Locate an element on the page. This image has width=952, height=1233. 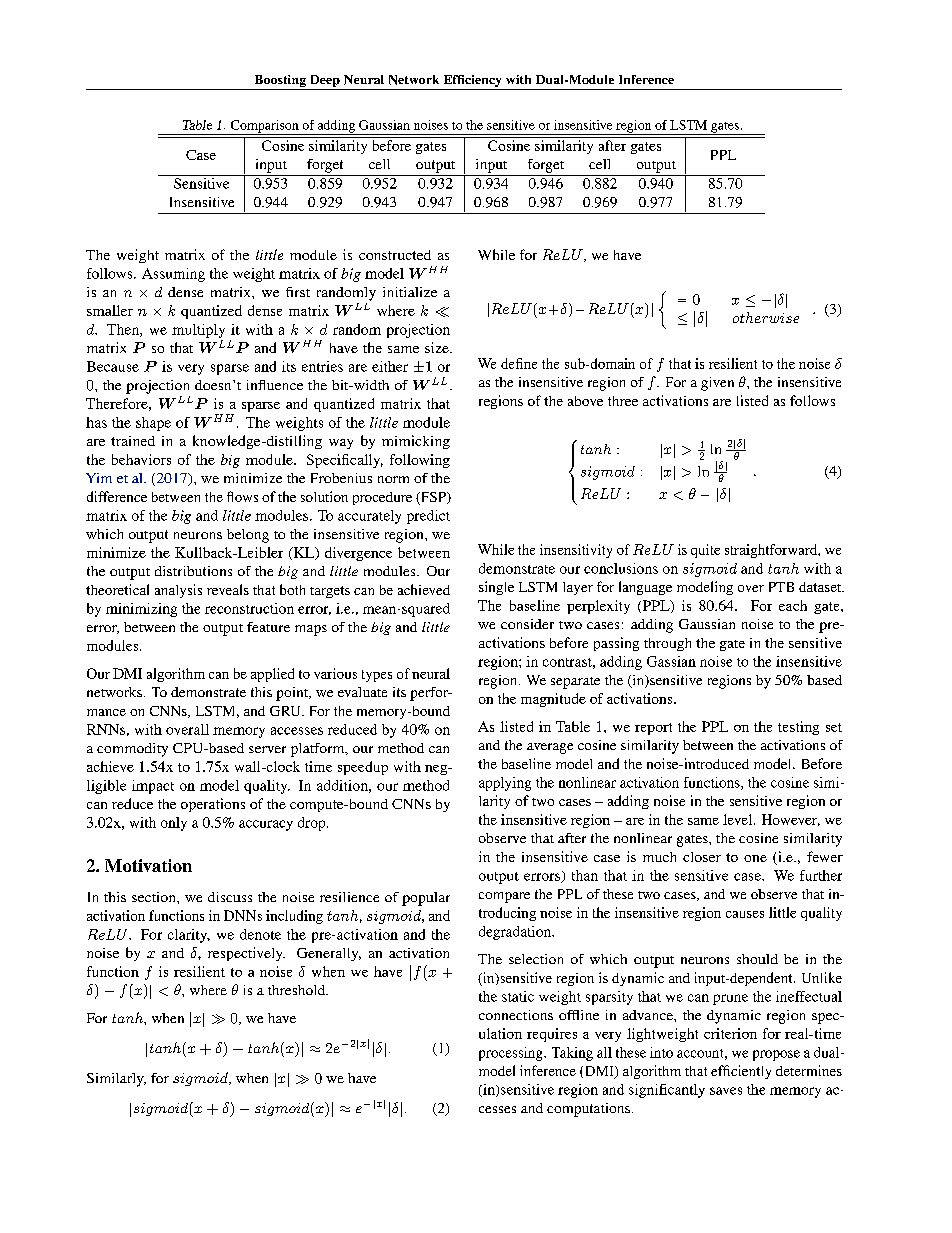
Comparison is located at coordinates (265, 127).
